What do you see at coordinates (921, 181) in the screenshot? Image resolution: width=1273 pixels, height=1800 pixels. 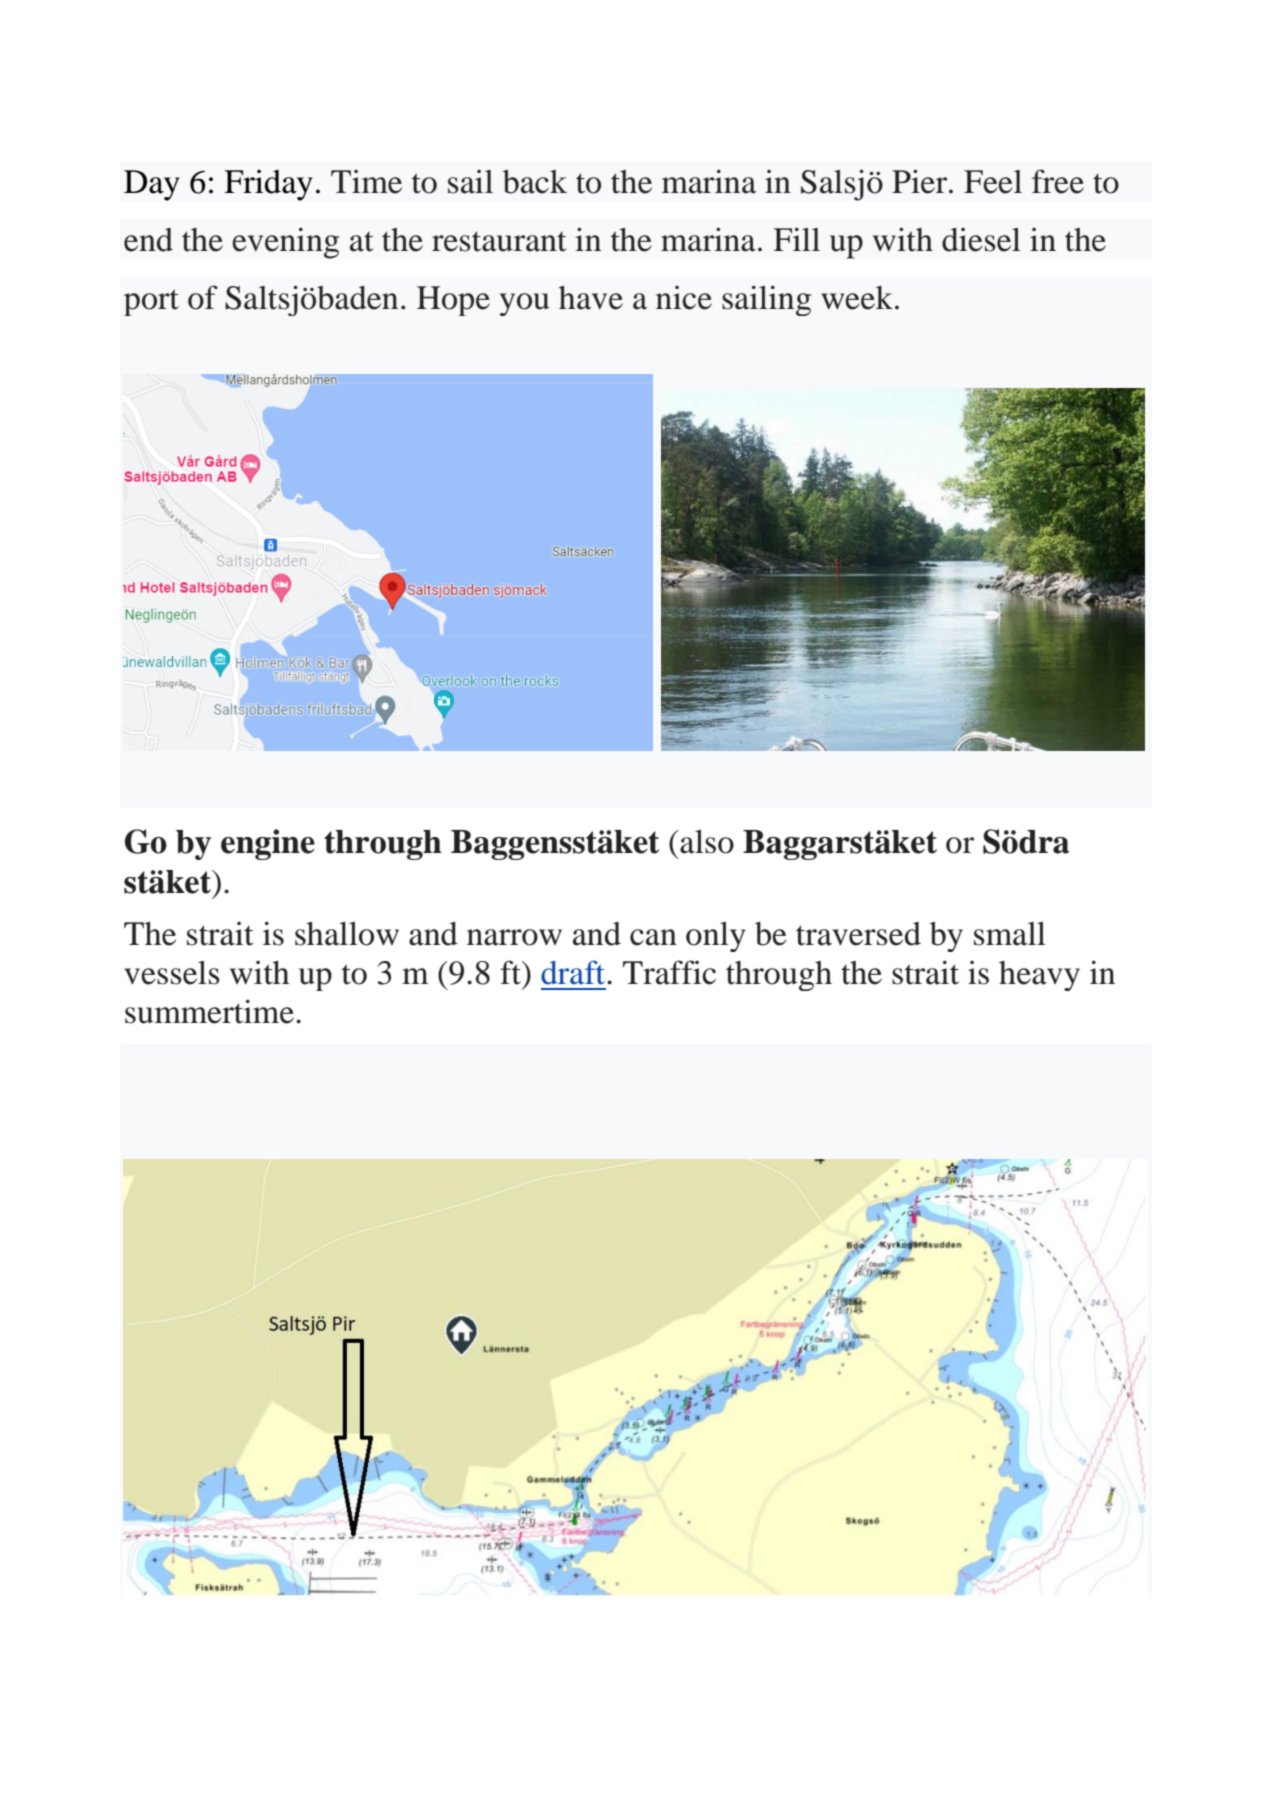 I see `Pier` at bounding box center [921, 181].
